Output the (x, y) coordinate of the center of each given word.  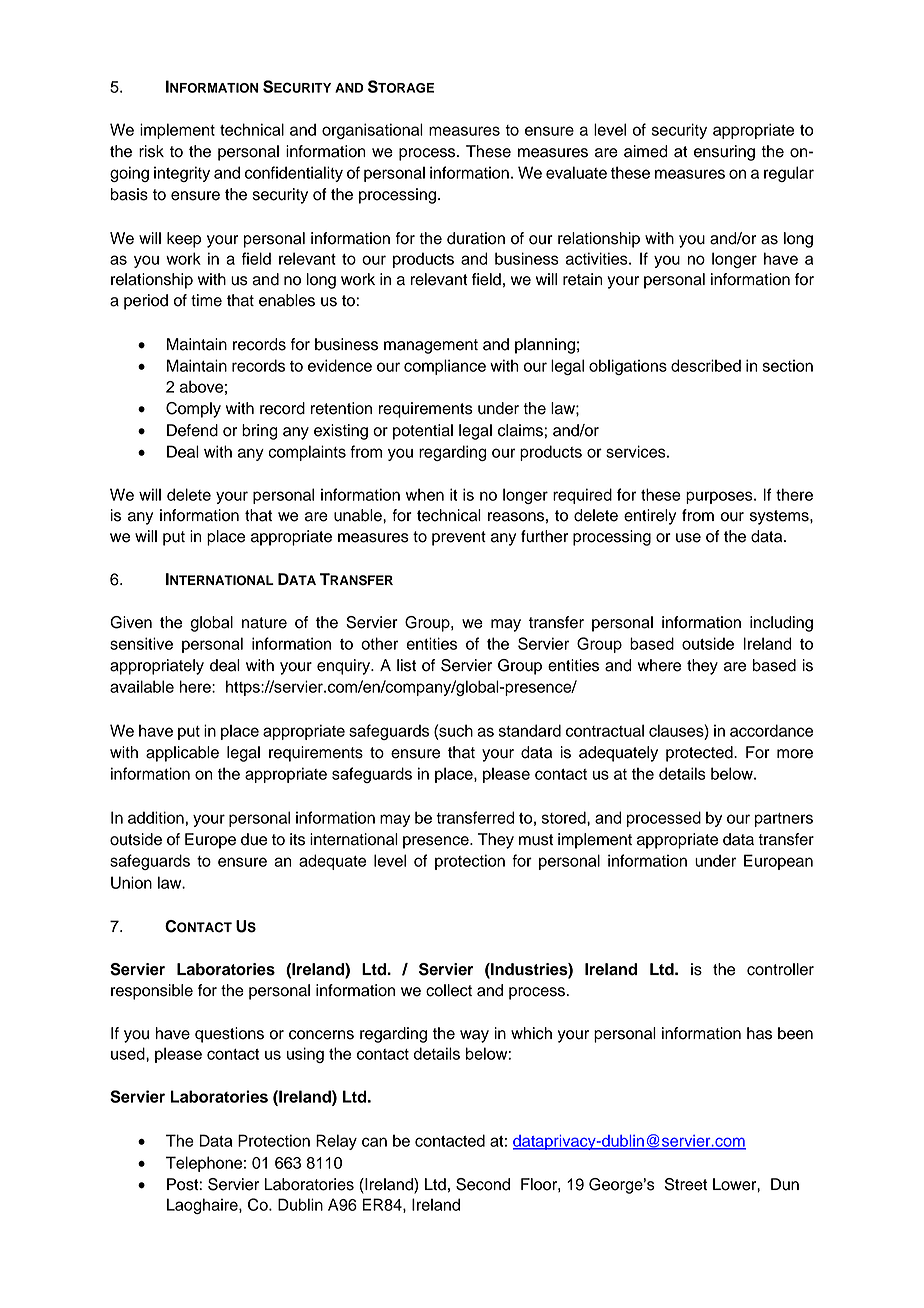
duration (476, 238)
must (536, 840)
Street (686, 1184)
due (254, 839)
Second (483, 1184)
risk (151, 151)
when (425, 494)
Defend (192, 430)
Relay (336, 1142)
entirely (650, 517)
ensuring (724, 153)
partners (784, 820)
